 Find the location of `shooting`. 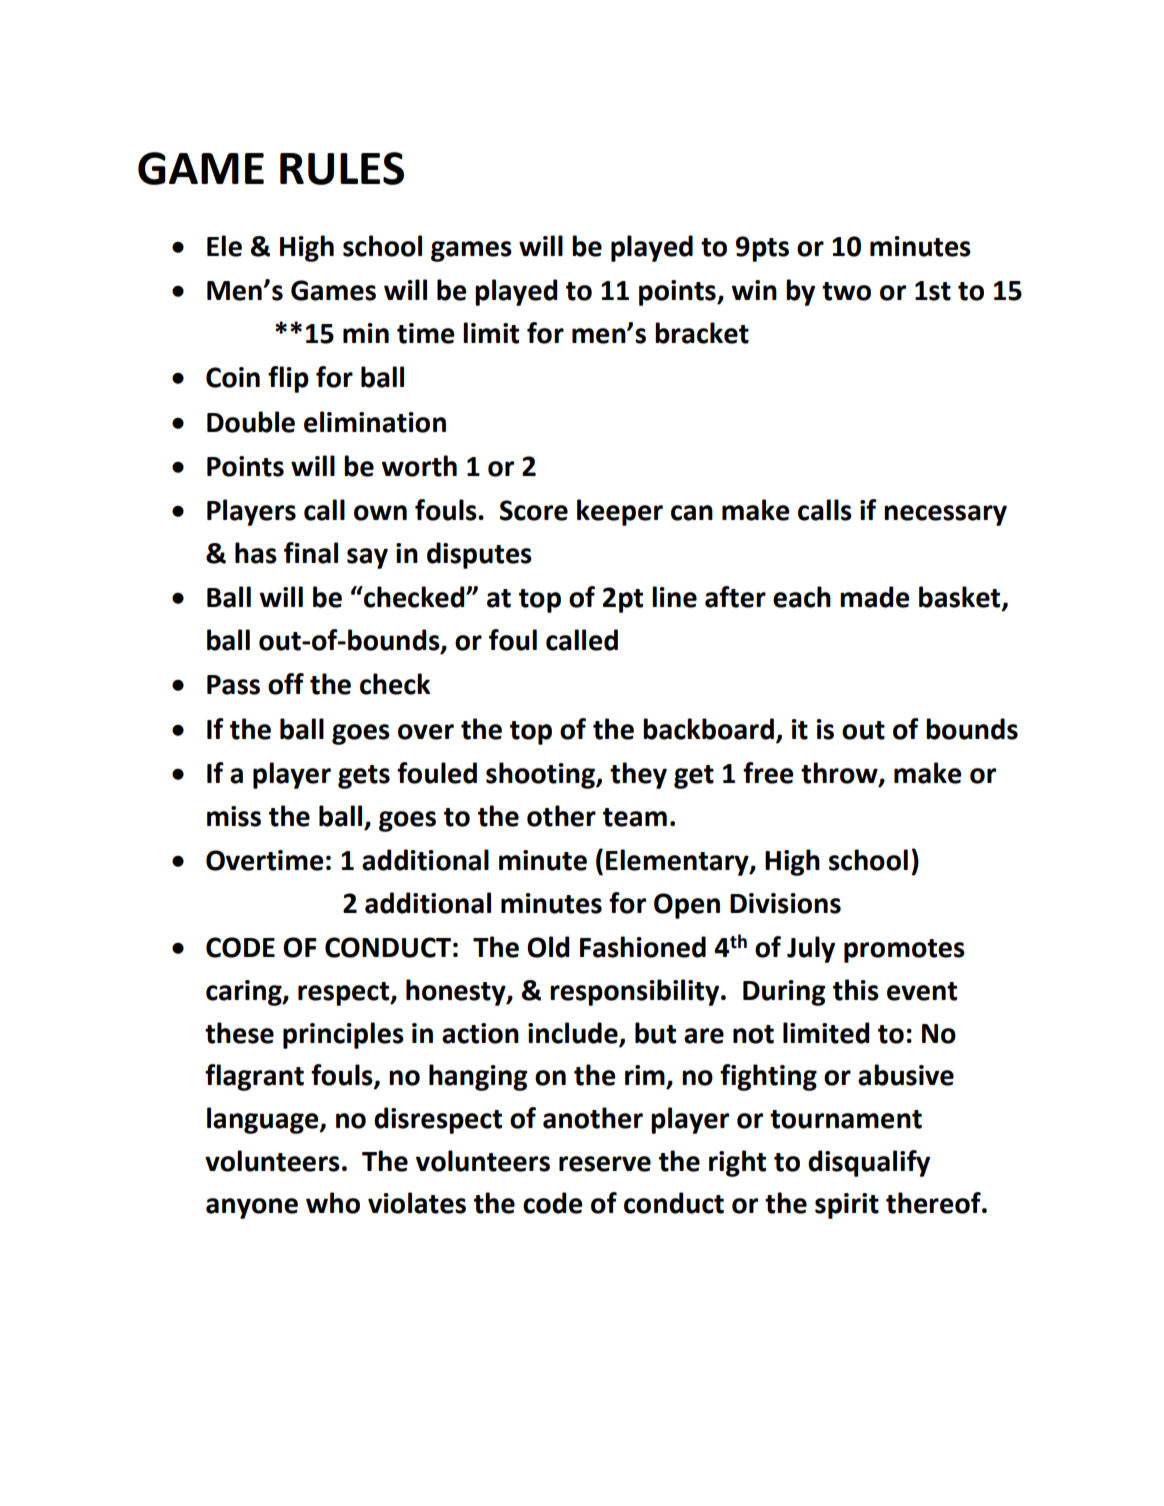

shooting is located at coordinates (541, 775).
